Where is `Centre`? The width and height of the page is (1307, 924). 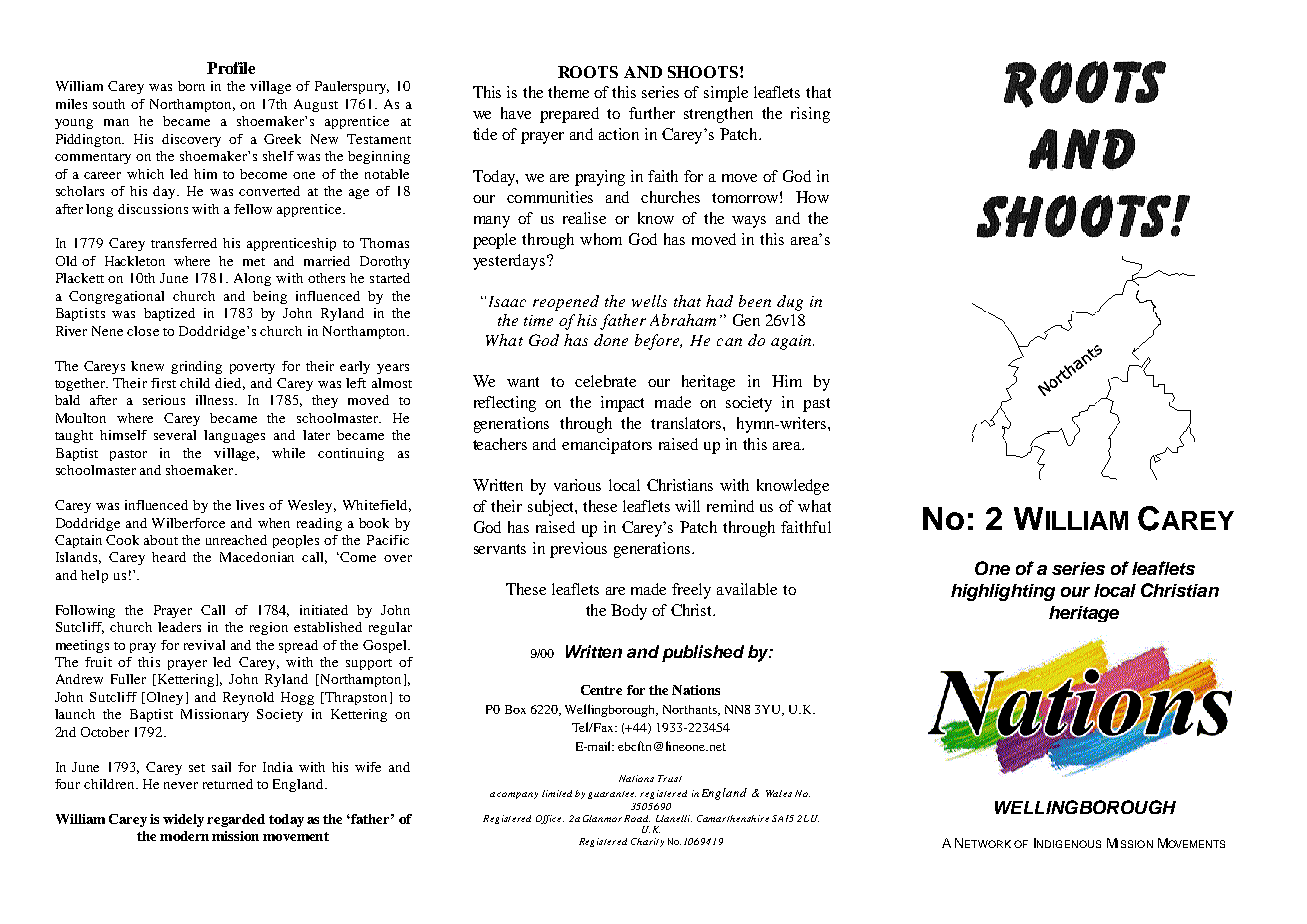
Centre is located at coordinates (601, 690).
